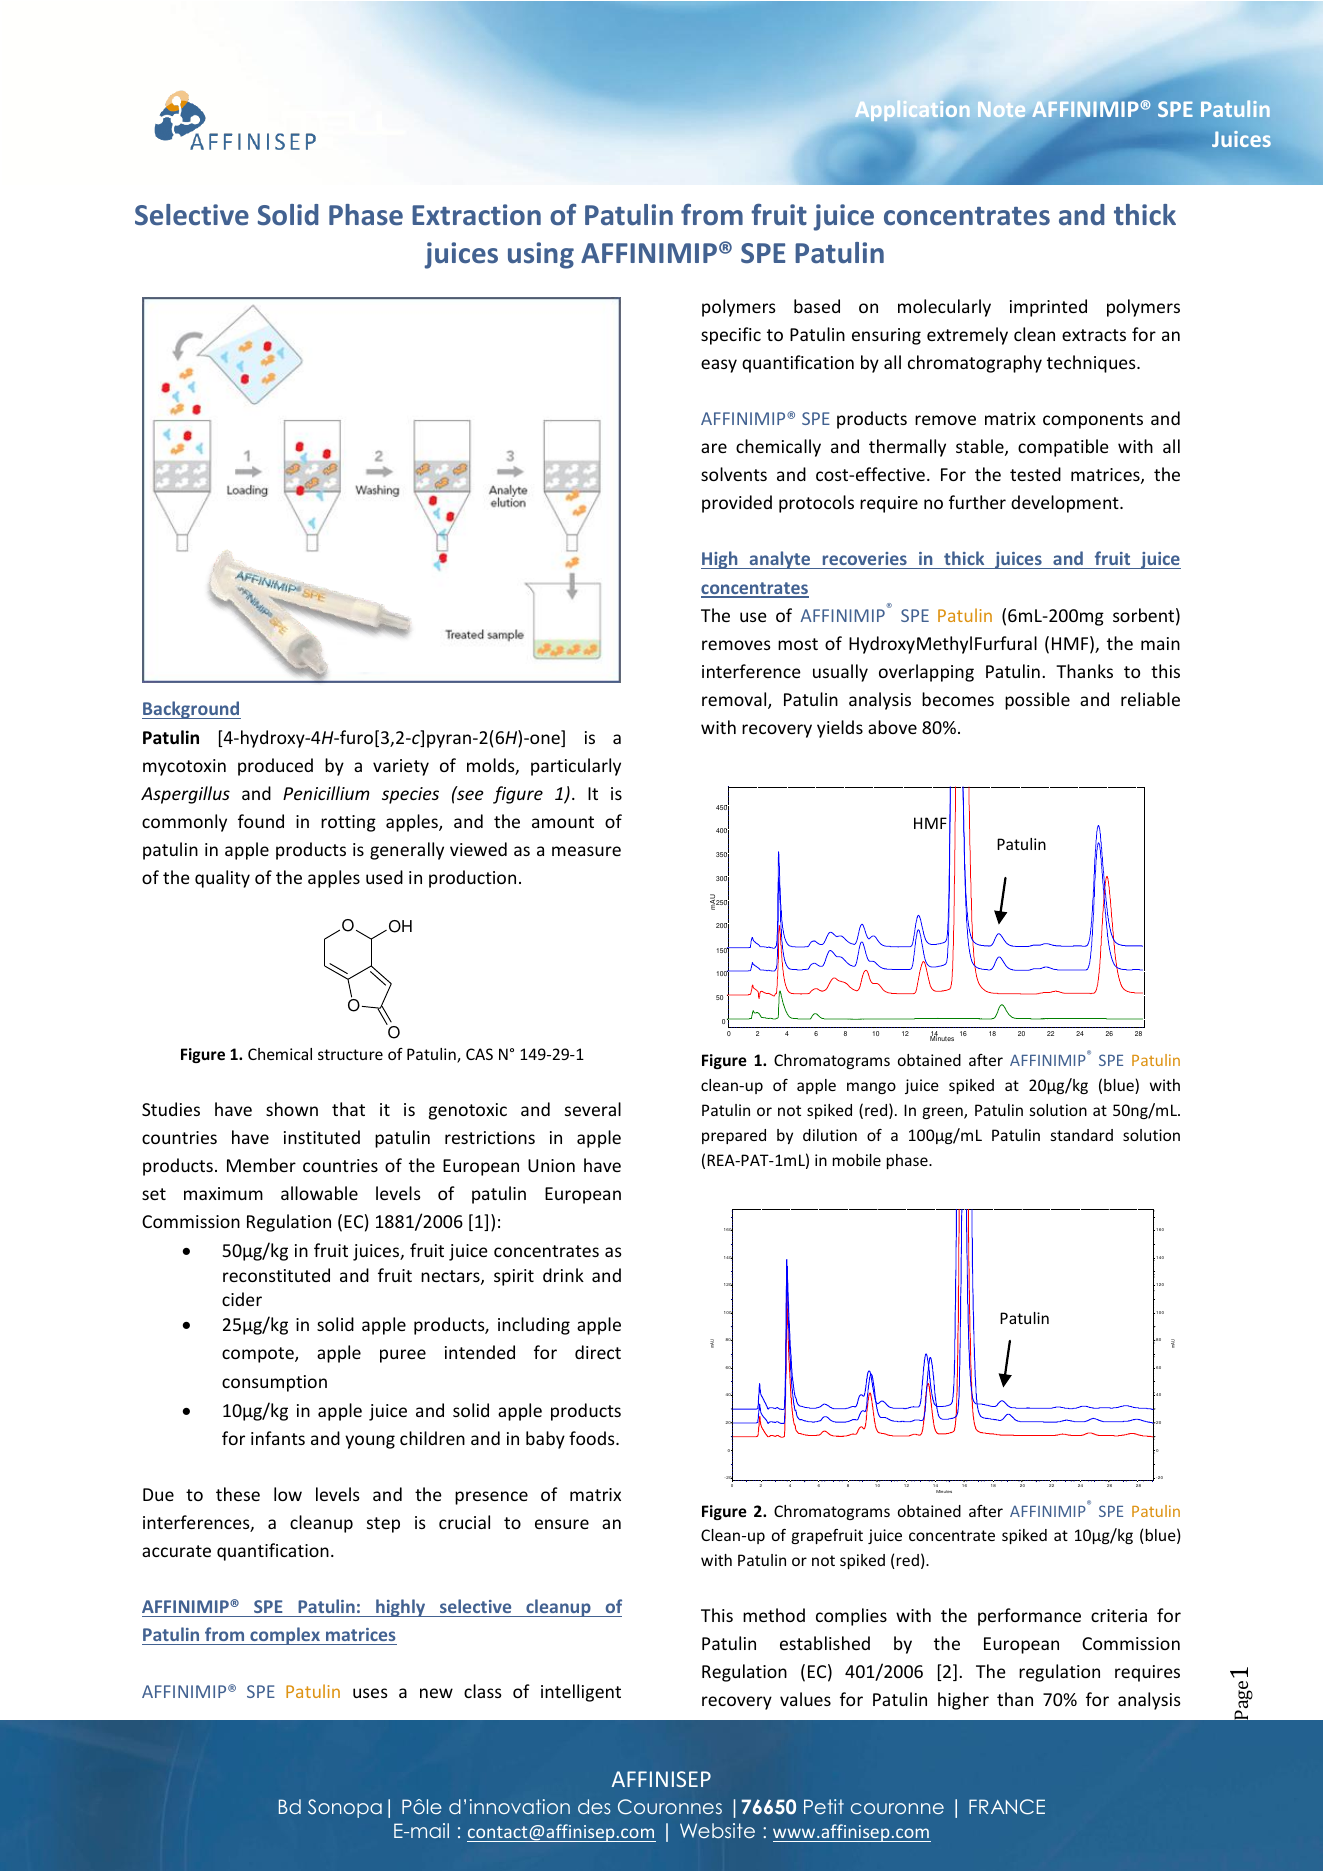 This image has height=1871, width=1323. I want to click on FRANCE, so click(1007, 1807).
